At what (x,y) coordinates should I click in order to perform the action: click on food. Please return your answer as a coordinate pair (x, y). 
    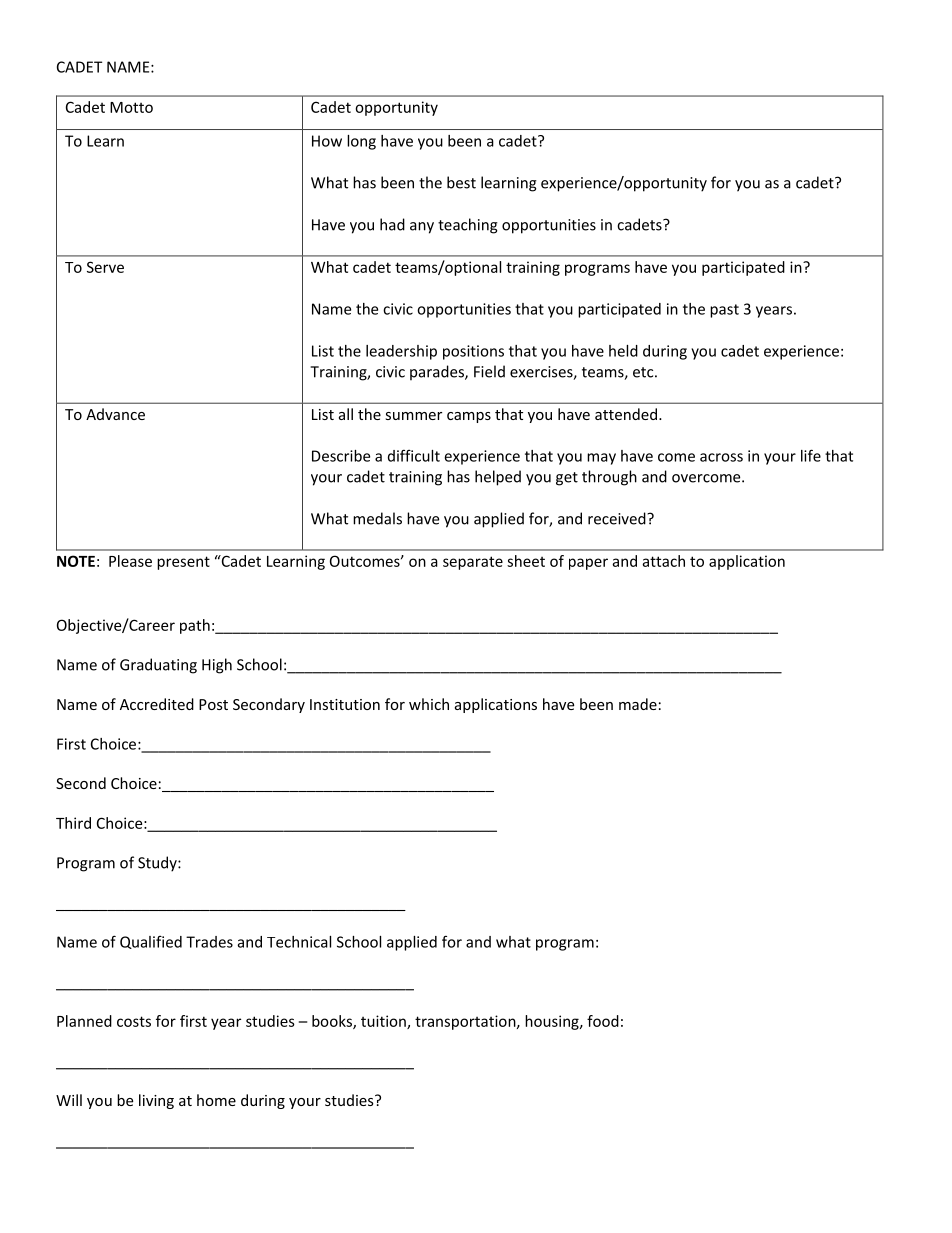
    Looking at the image, I should click on (603, 1021).
